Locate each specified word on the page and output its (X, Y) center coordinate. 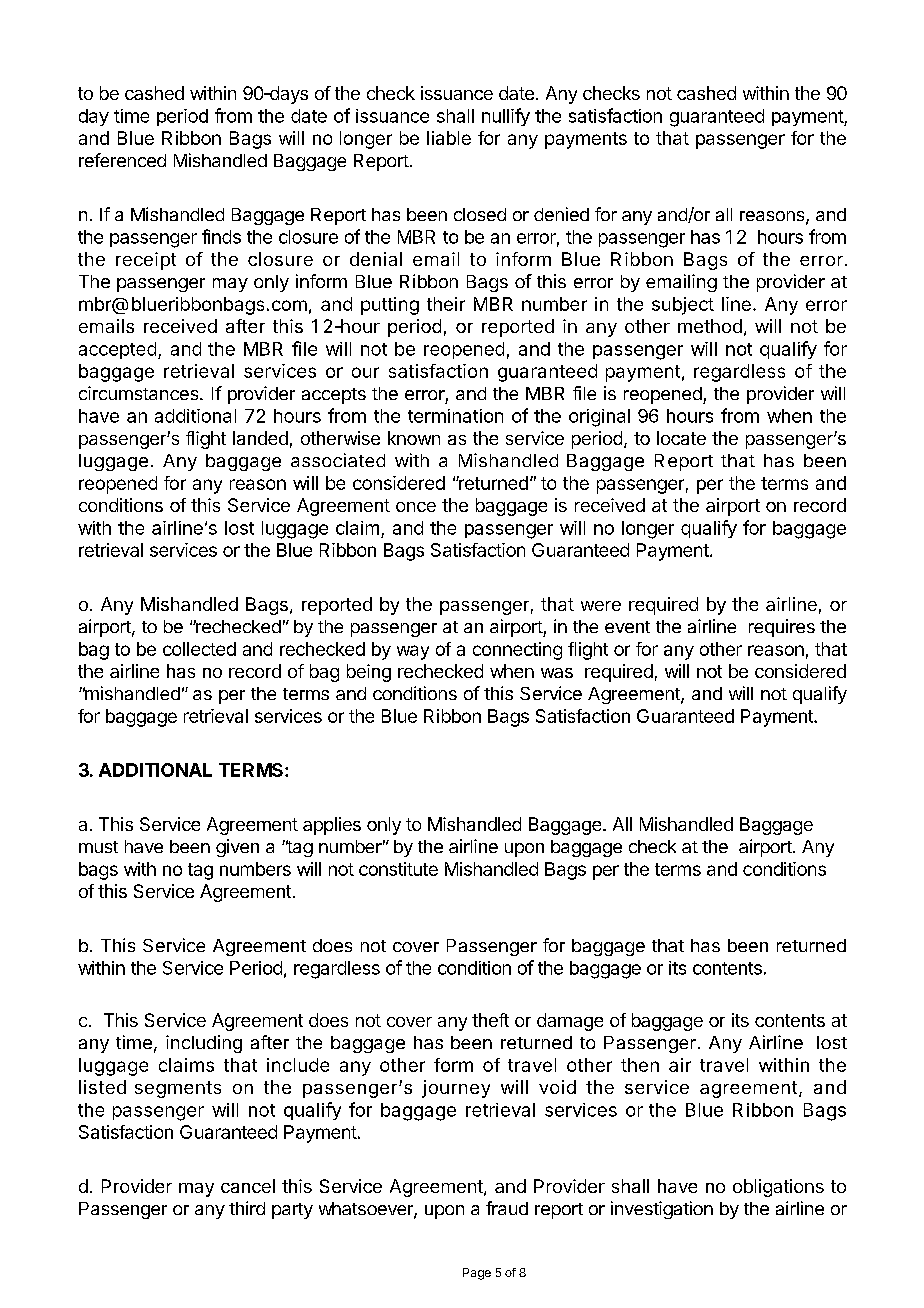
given (237, 848)
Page (477, 1274)
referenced (122, 160)
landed (260, 438)
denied (561, 214)
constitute (398, 869)
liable (449, 138)
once (416, 507)
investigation (662, 1210)
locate (681, 438)
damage (570, 1022)
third (247, 1208)
